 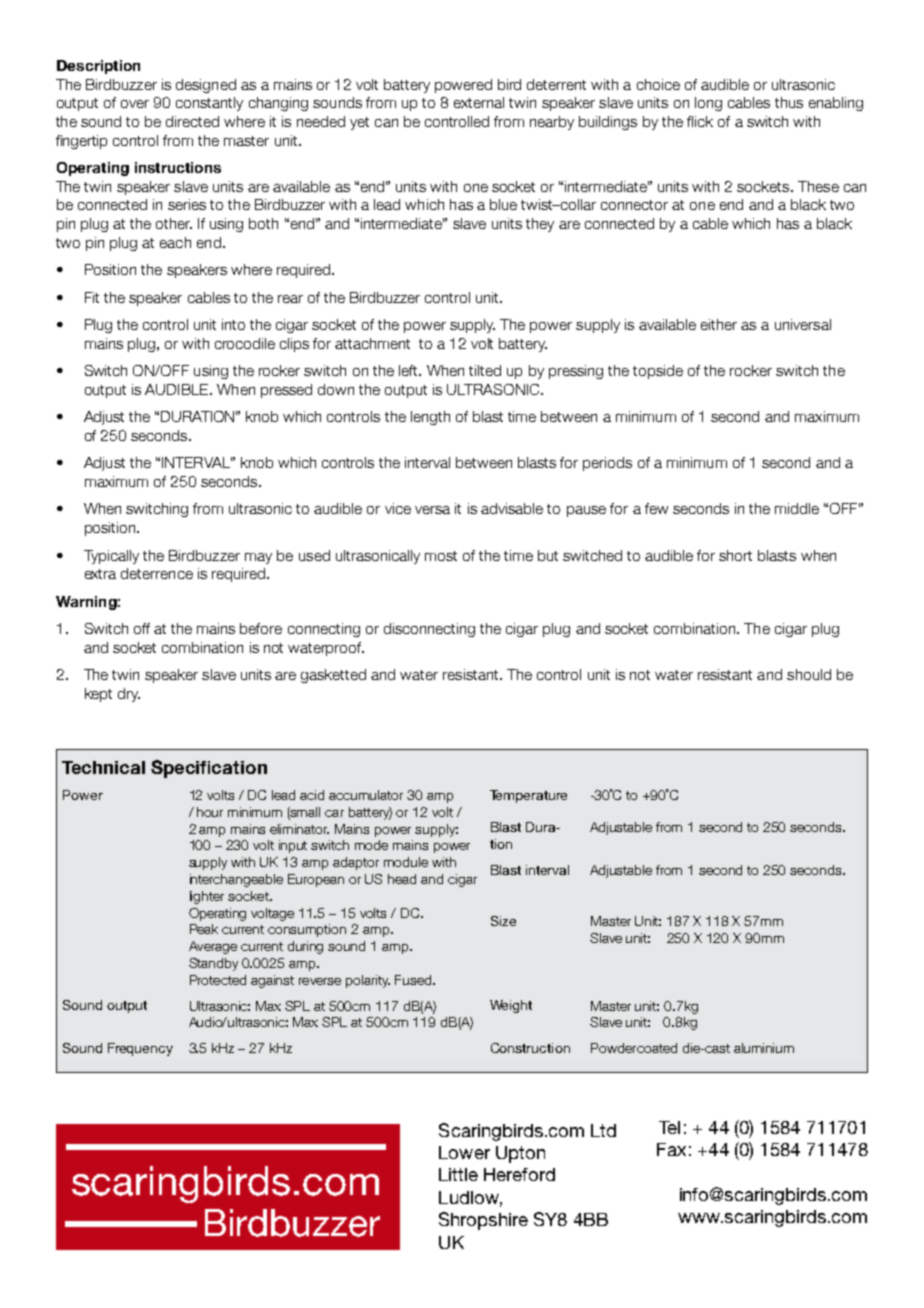 I want to click on long, so click(x=708, y=104).
